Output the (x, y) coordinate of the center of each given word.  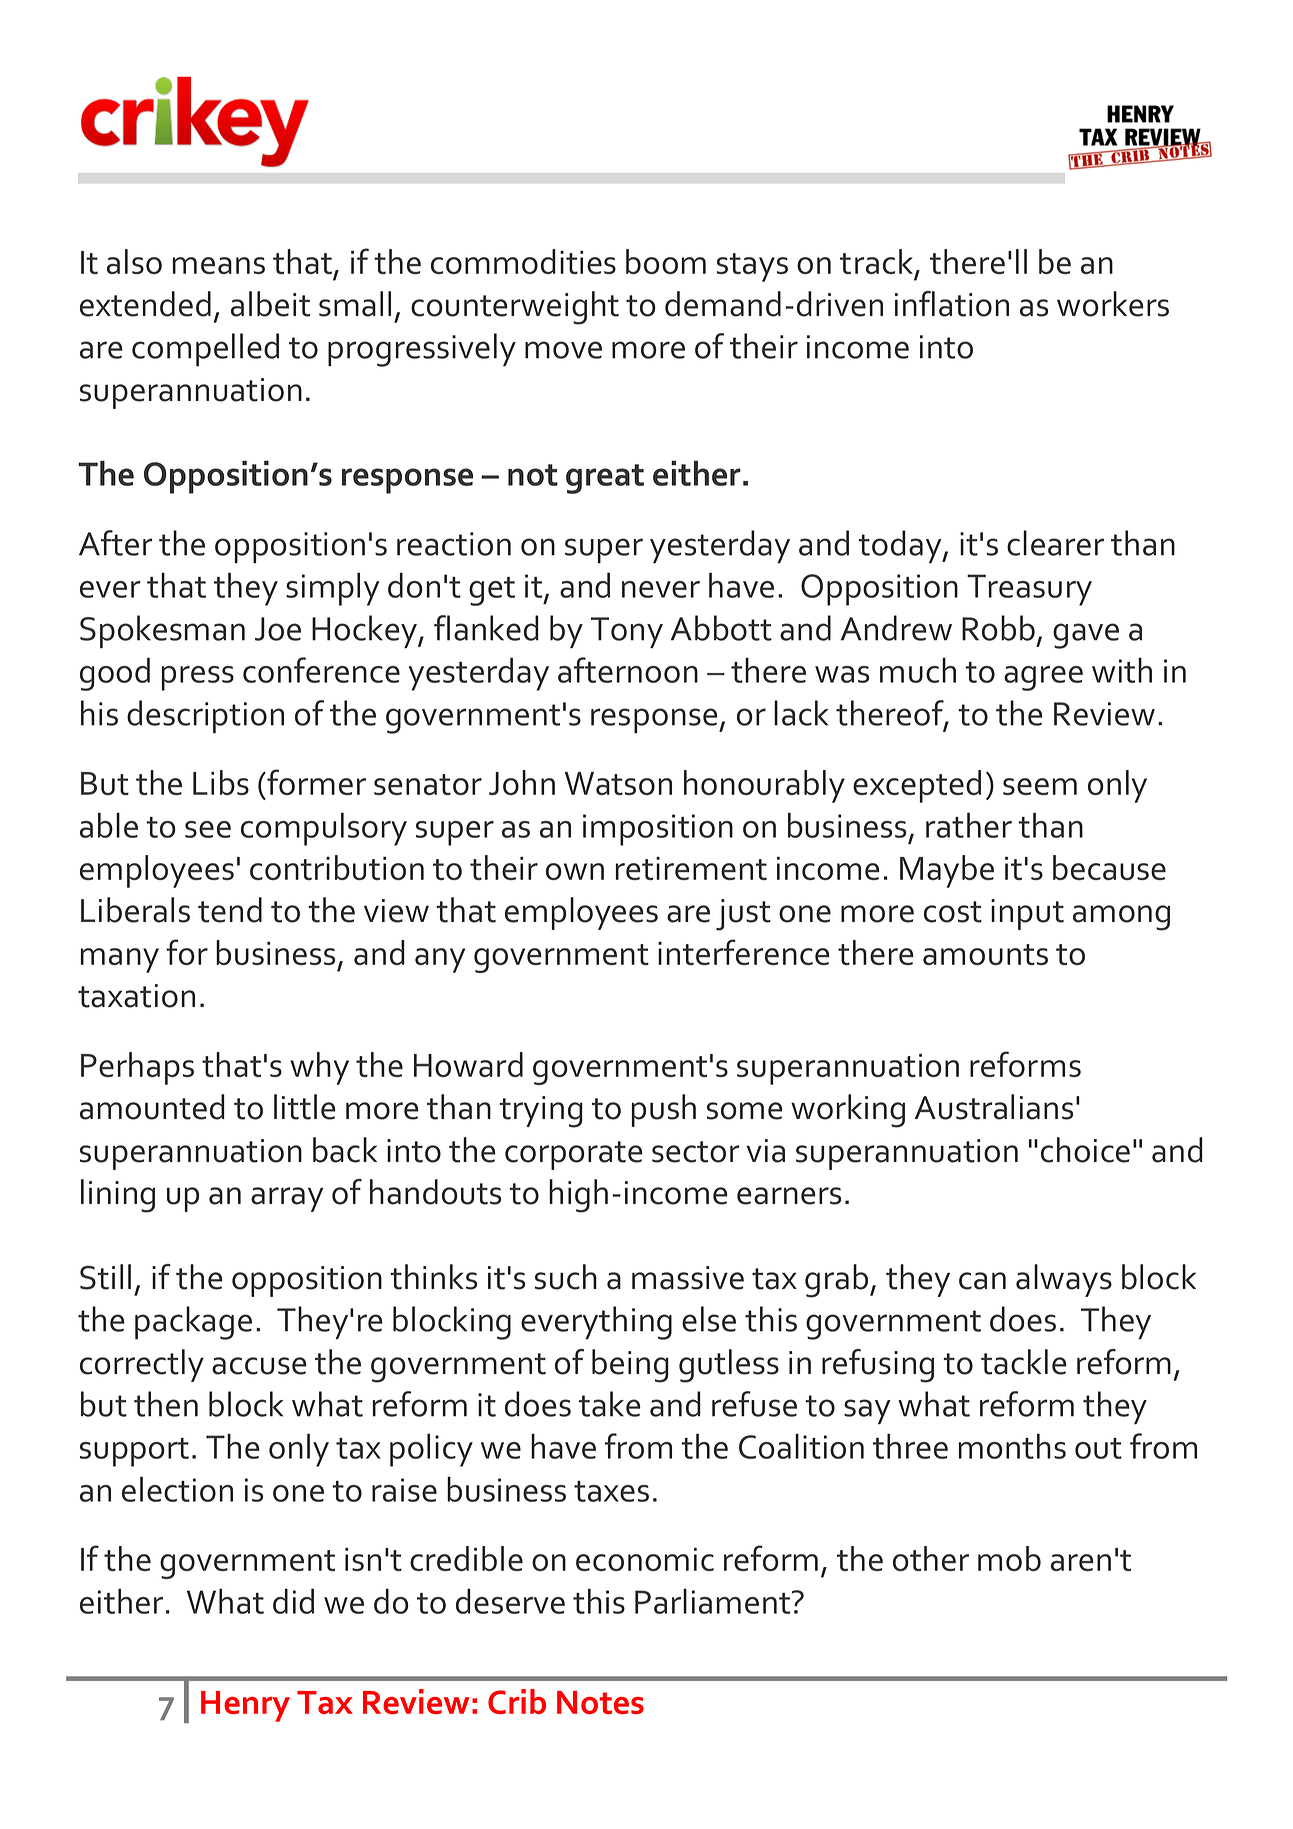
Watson (618, 783)
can (982, 1281)
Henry (245, 1706)
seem (1040, 786)
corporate (574, 1155)
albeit (270, 304)
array (287, 1199)
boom (666, 261)
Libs (221, 782)
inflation (952, 304)
